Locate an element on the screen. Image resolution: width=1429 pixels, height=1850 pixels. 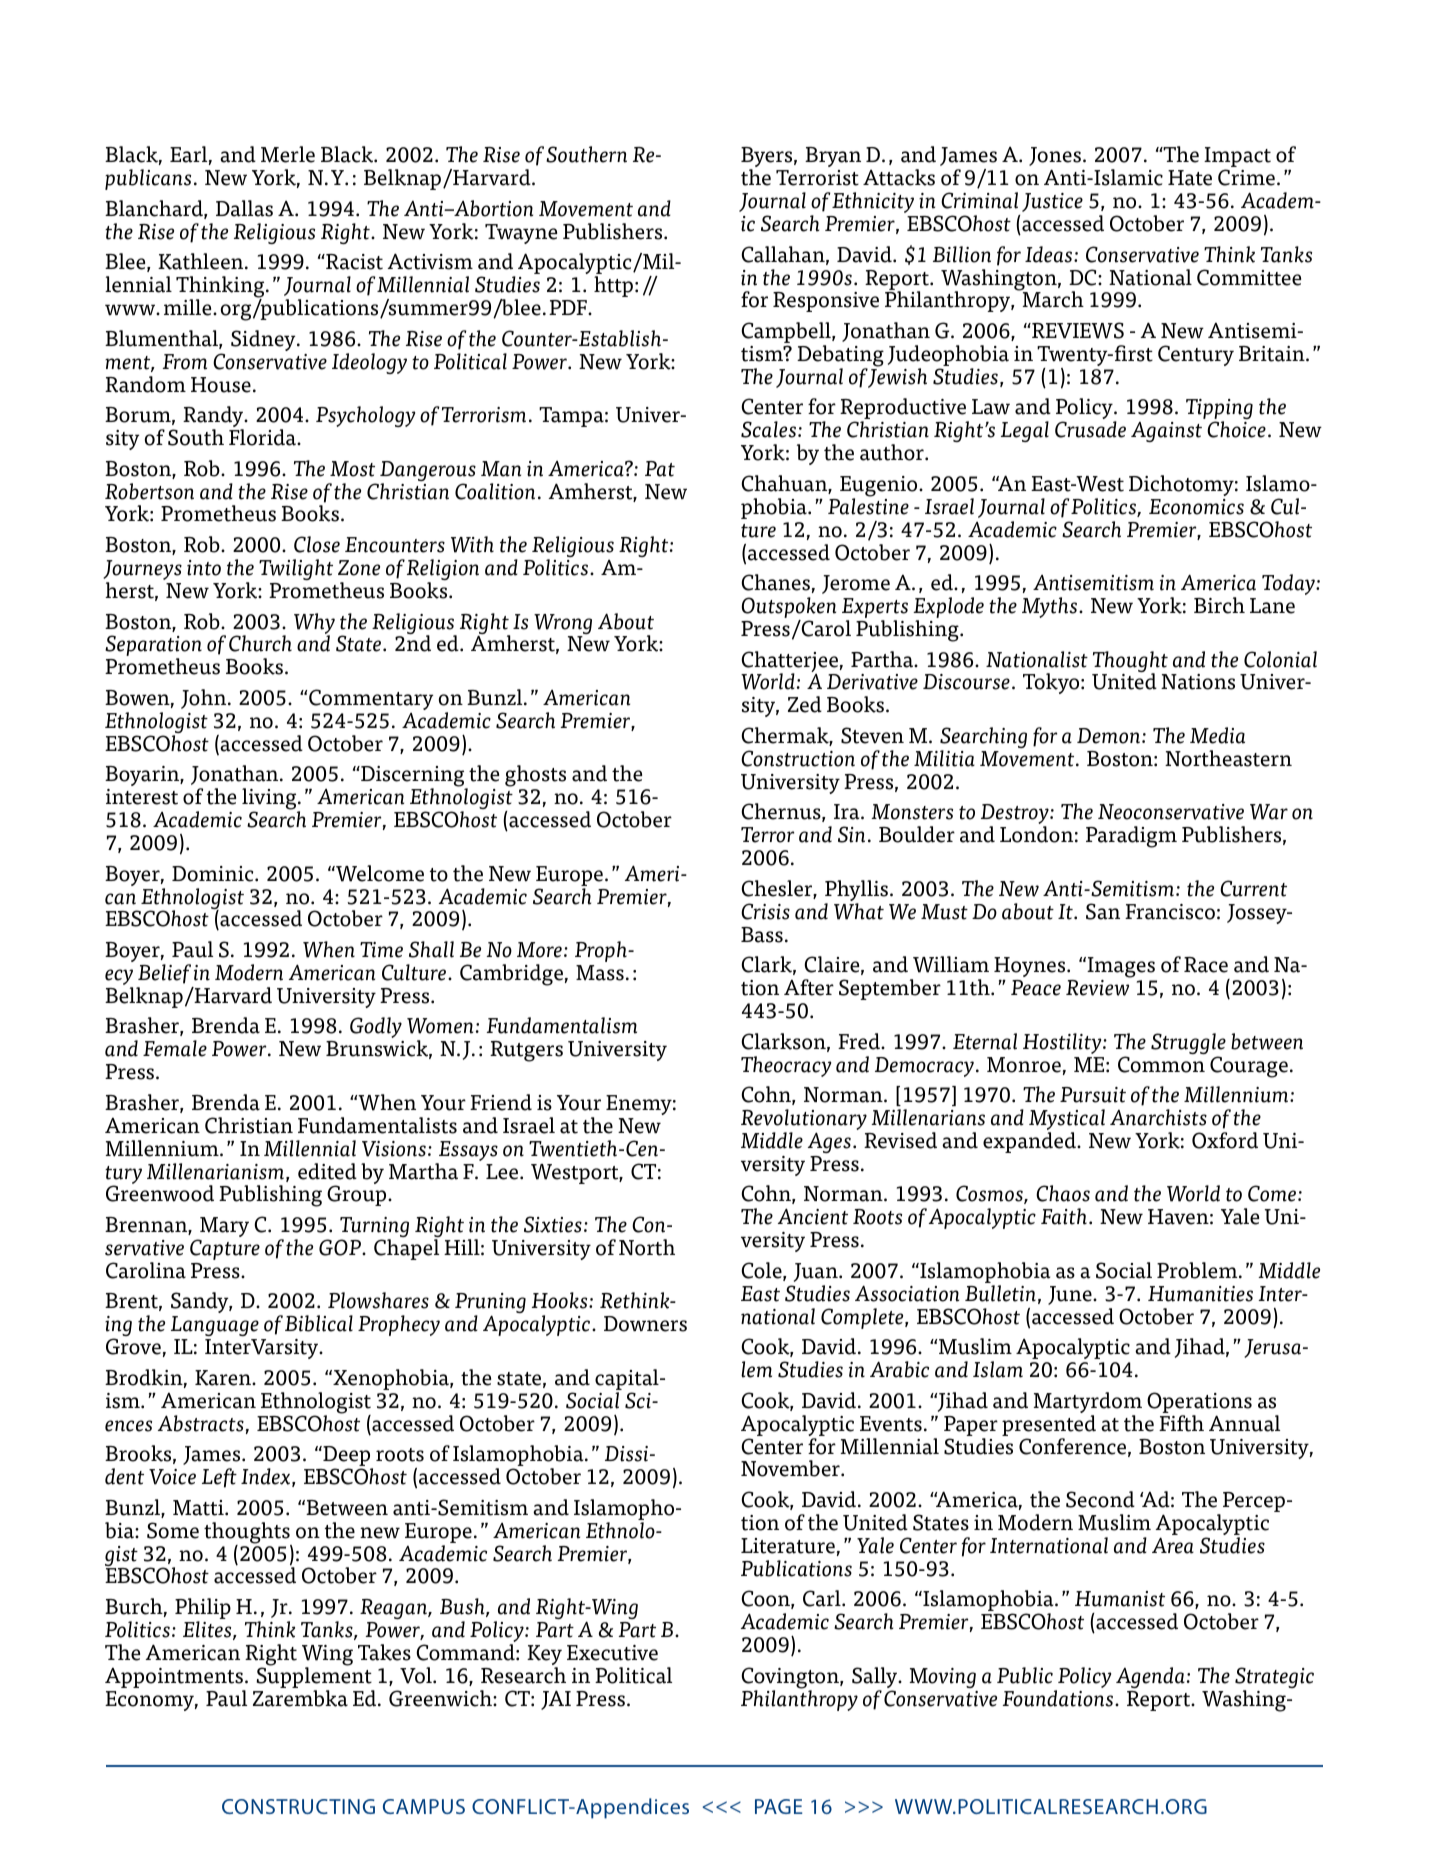
PAGE is located at coordinates (778, 1806).
